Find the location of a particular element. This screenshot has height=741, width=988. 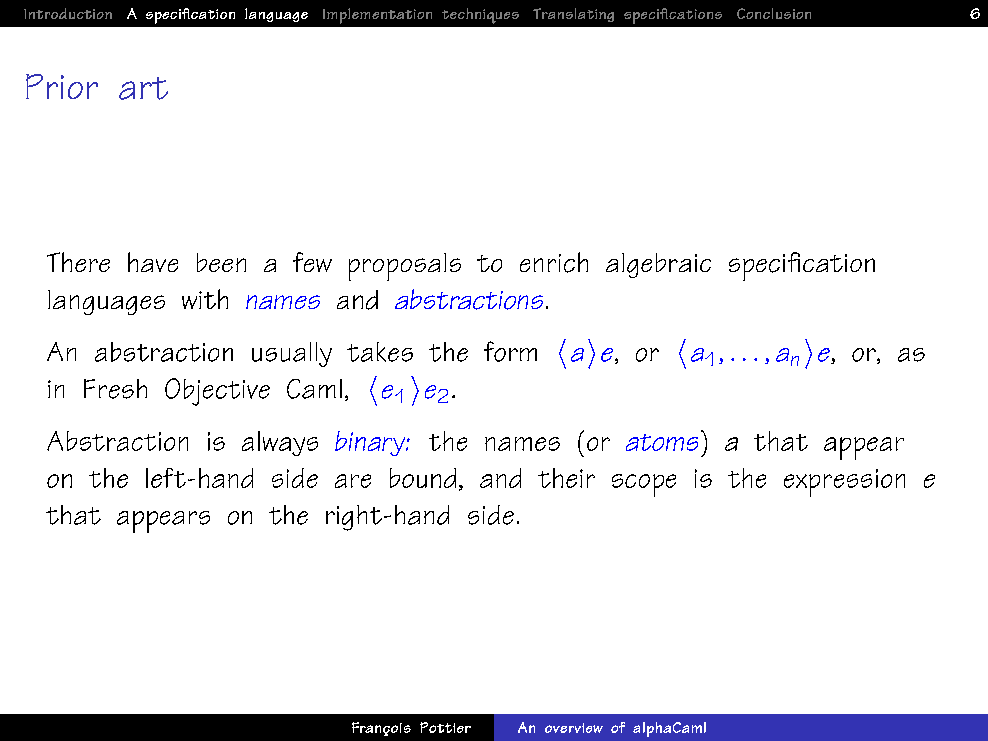

Introduction is located at coordinates (68, 13).
